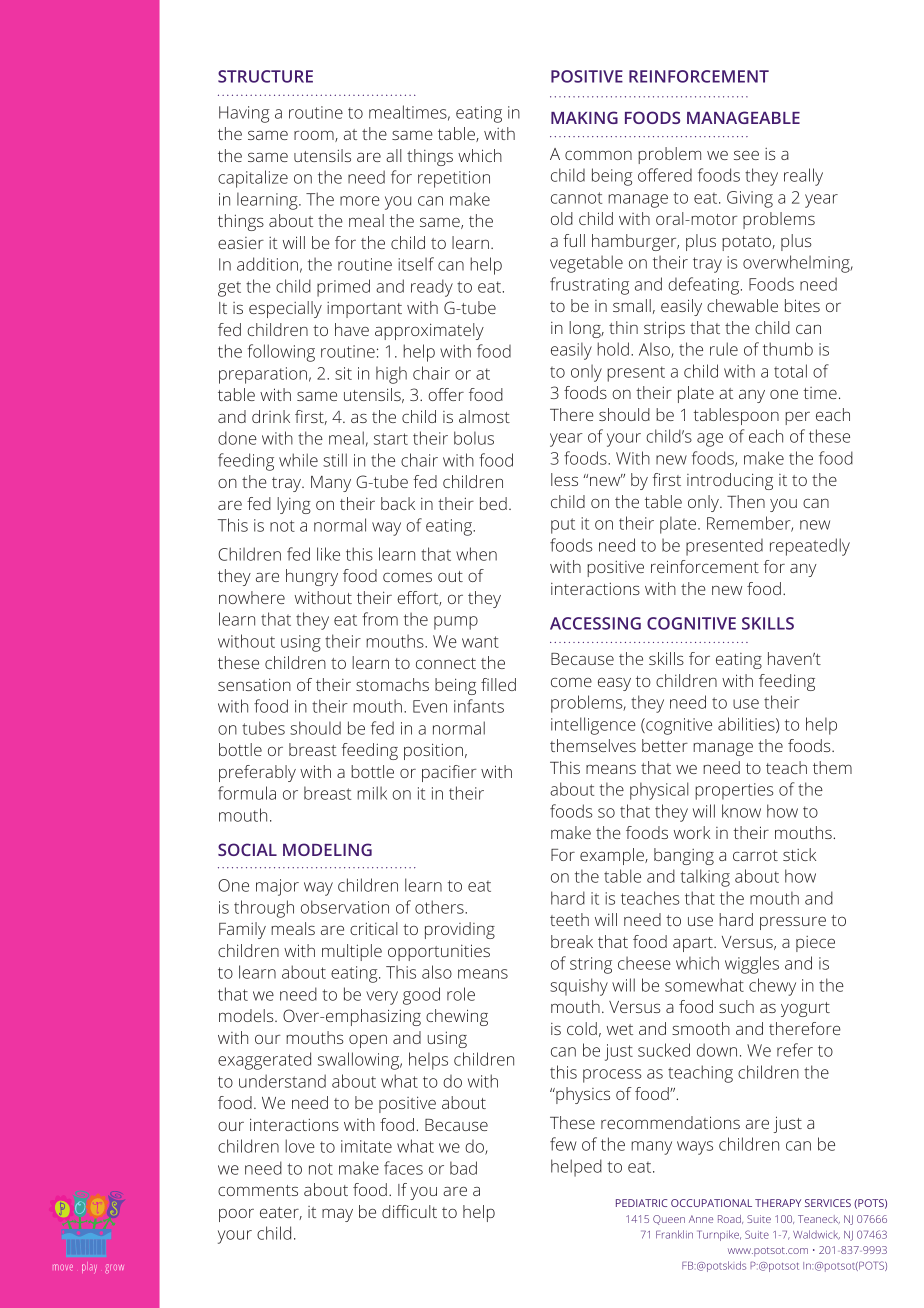 The width and height of the page is (924, 1308). What do you see at coordinates (793, 923) in the page?
I see `pressure` at bounding box center [793, 923].
